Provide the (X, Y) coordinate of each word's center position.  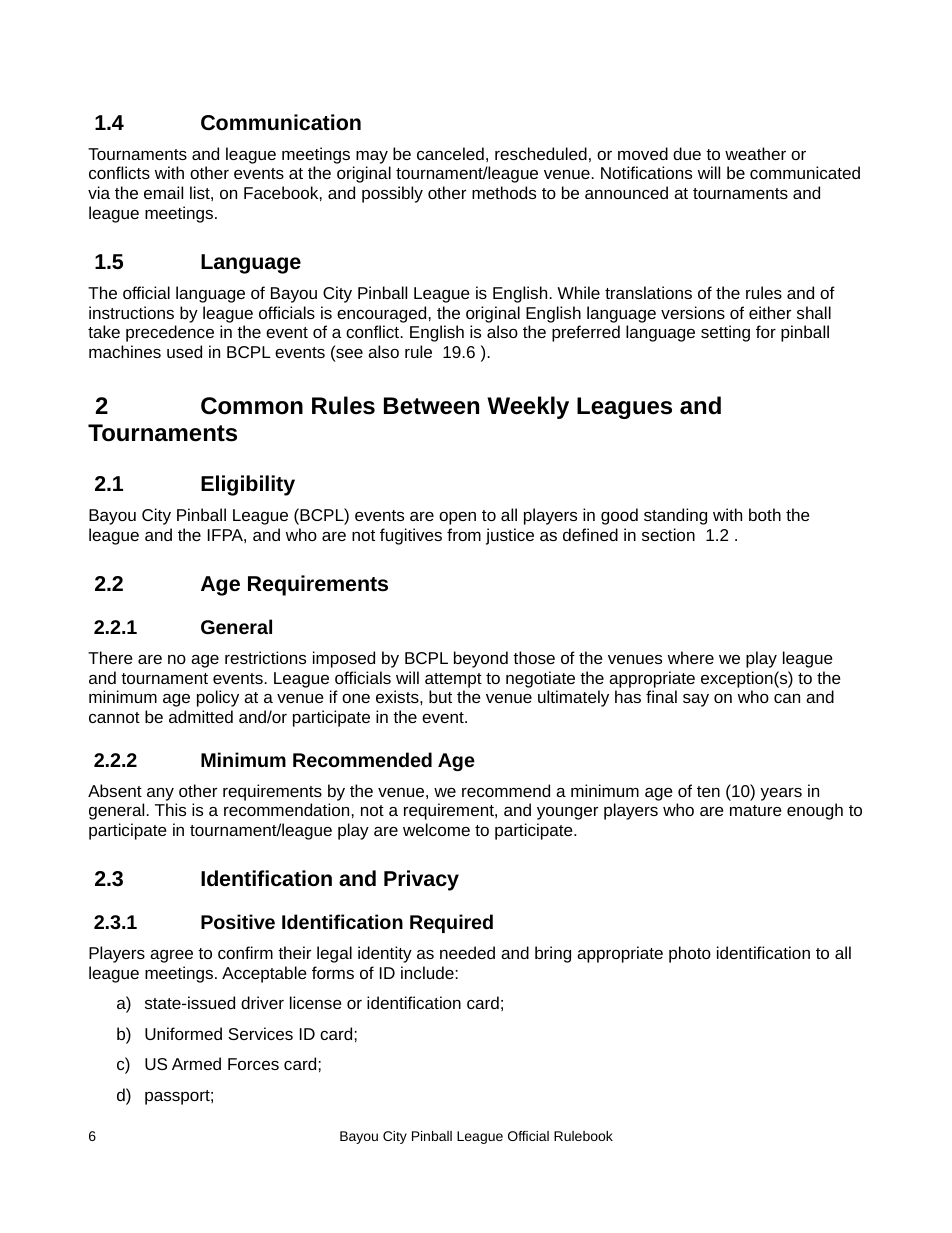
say (696, 700)
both (765, 514)
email (163, 192)
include (427, 972)
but (440, 696)
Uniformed (183, 1033)
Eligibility (248, 485)
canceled (450, 153)
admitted (201, 716)
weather (755, 153)
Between (431, 406)
